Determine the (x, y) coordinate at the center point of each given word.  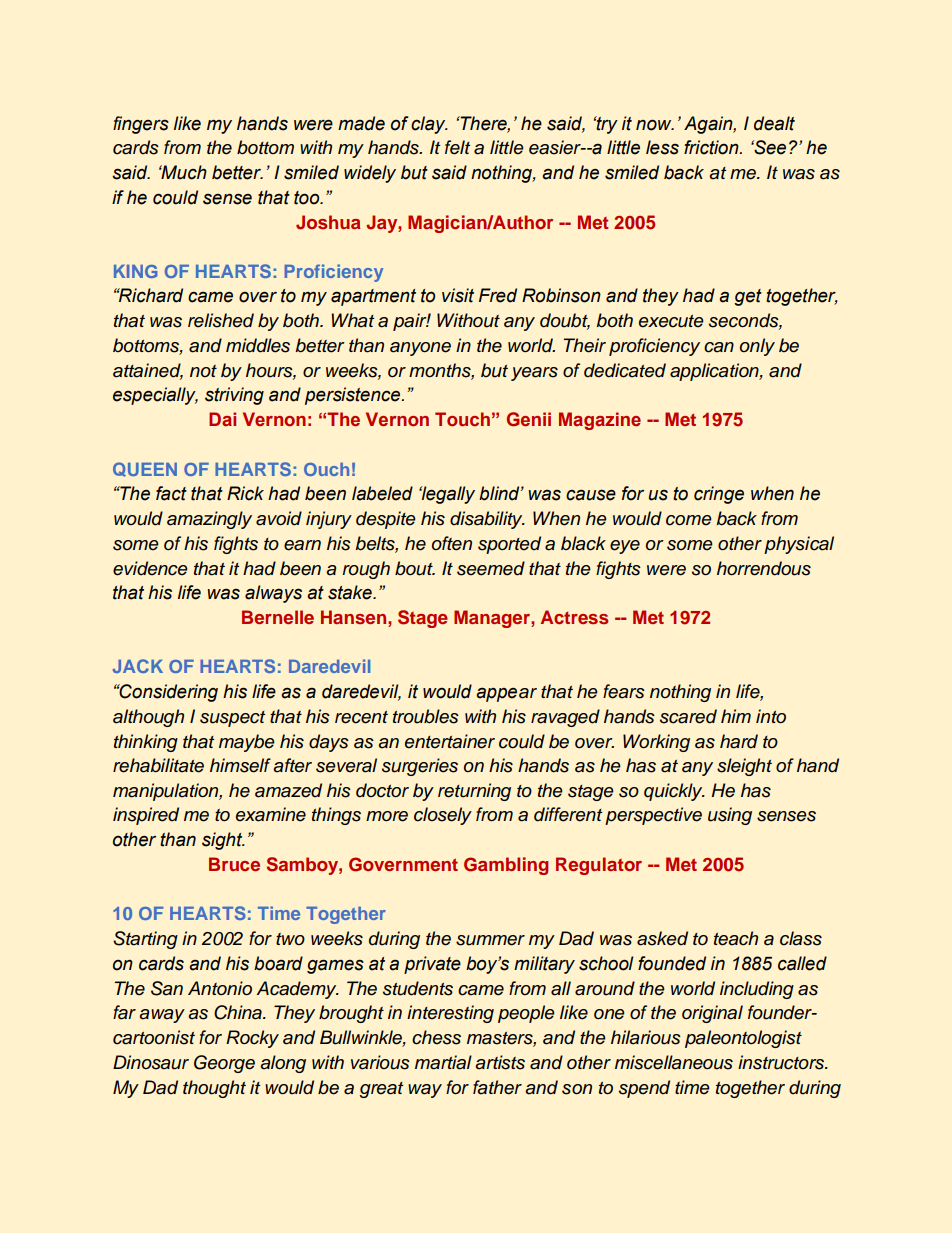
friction (712, 147)
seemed (491, 568)
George (224, 1064)
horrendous (764, 568)
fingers (141, 125)
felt (457, 147)
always (273, 594)
